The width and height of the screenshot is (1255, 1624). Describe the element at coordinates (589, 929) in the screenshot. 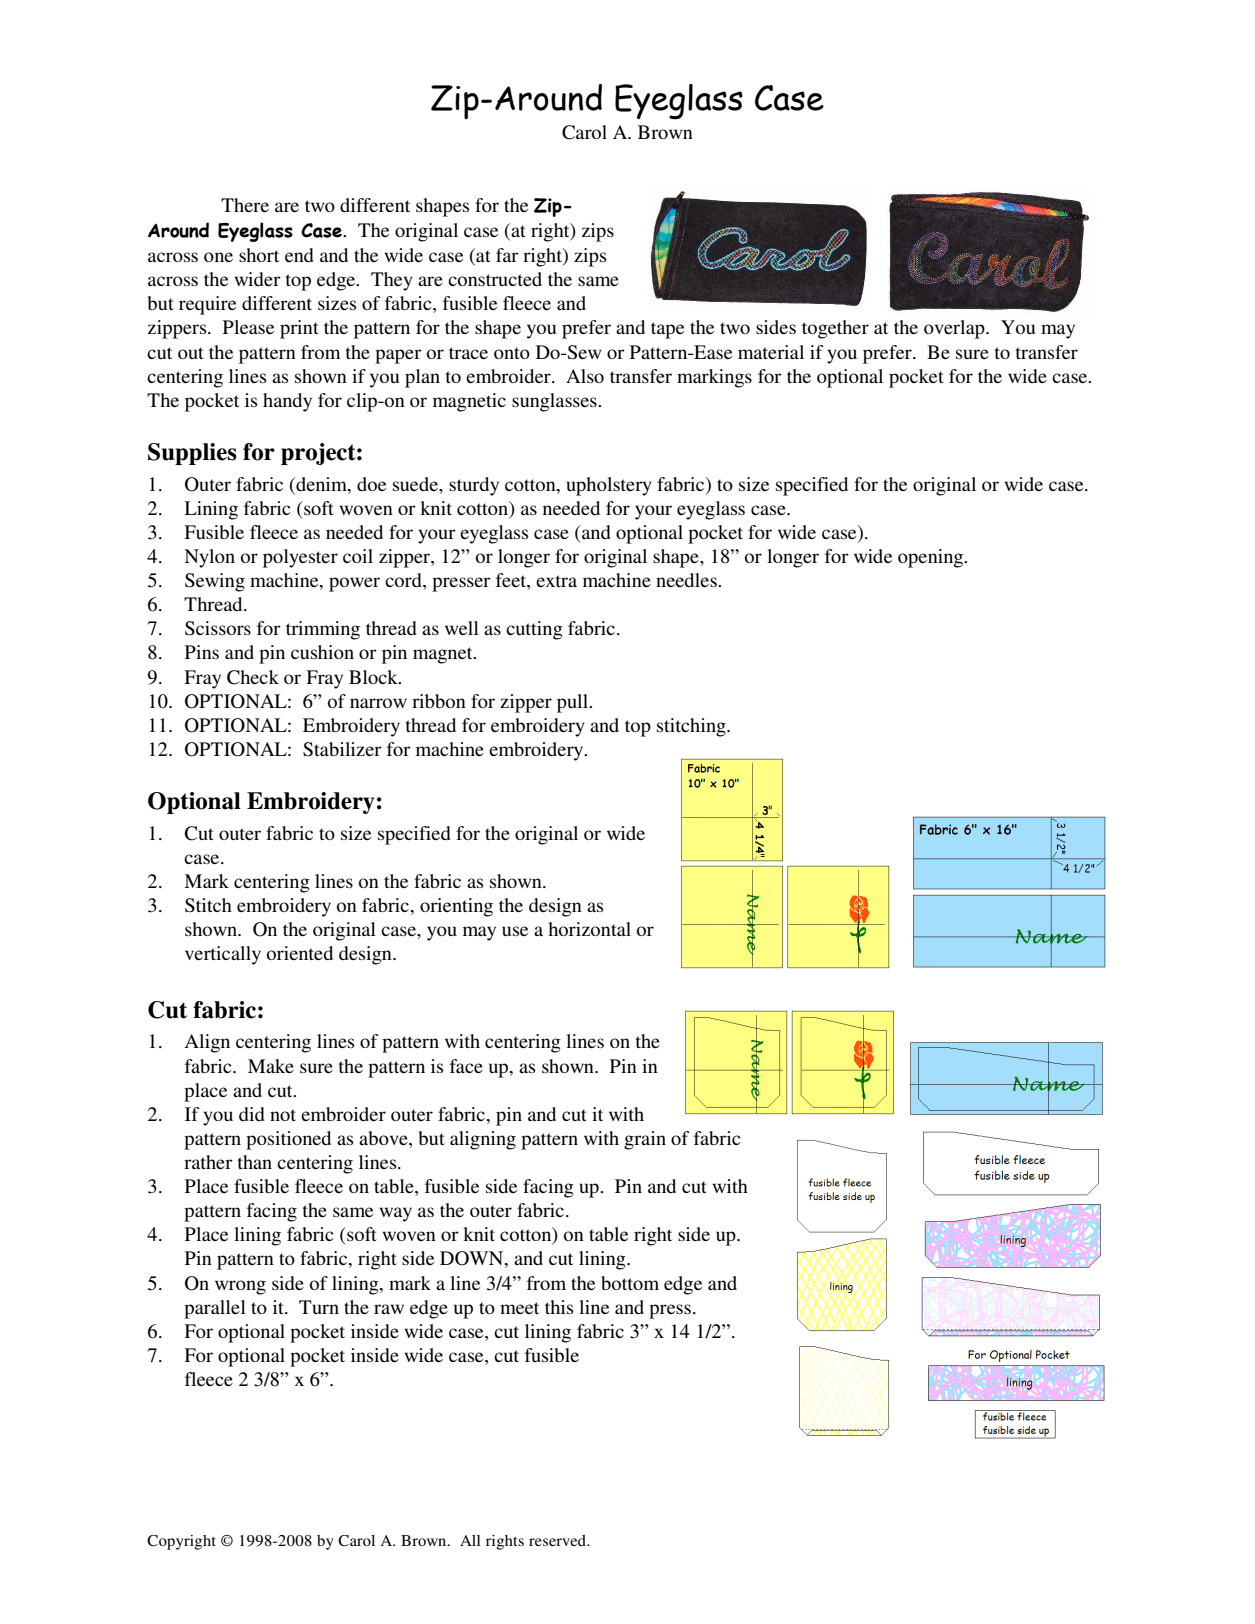

I see `horizontal` at that location.
